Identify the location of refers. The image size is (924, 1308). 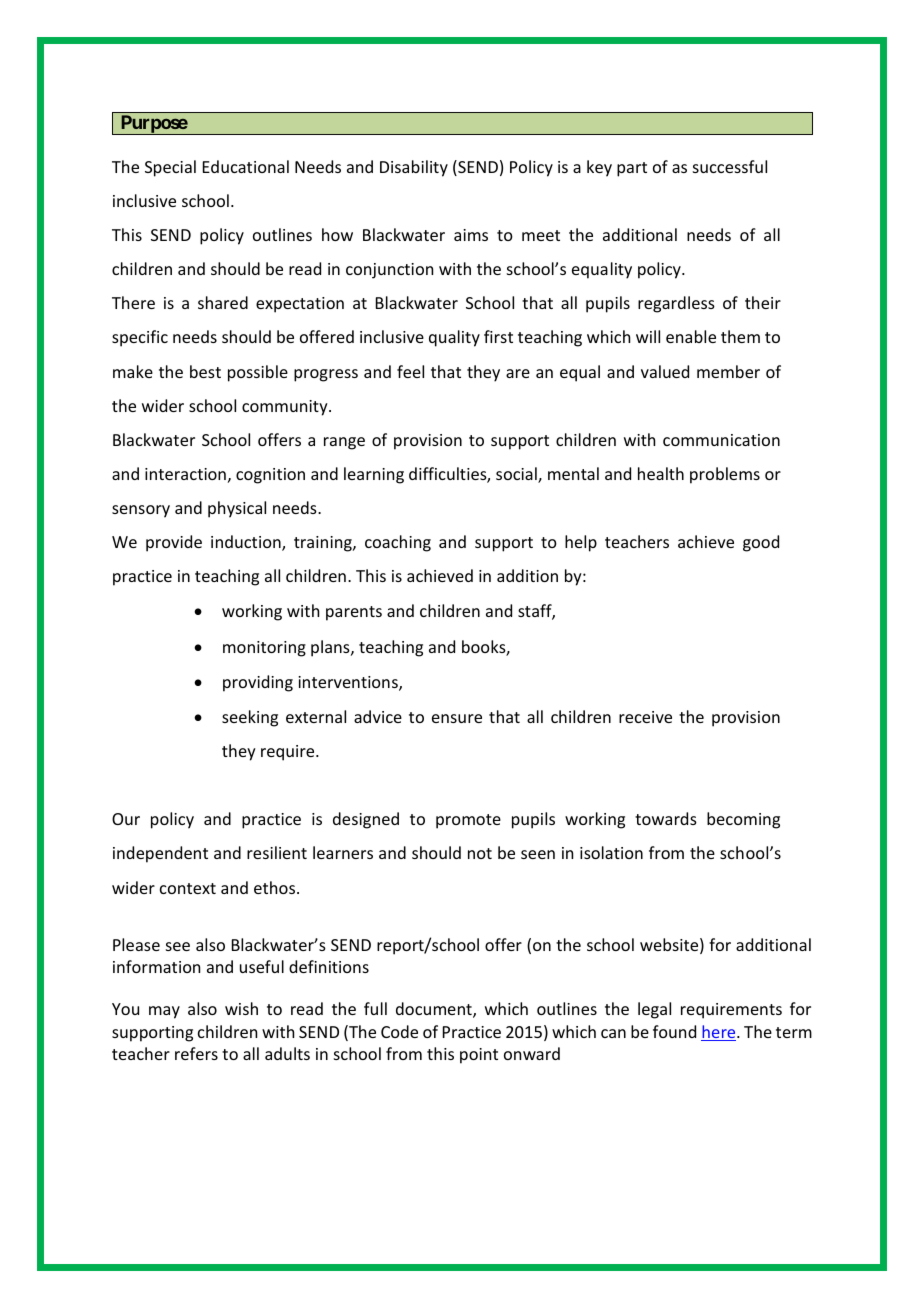
(196, 1053).
